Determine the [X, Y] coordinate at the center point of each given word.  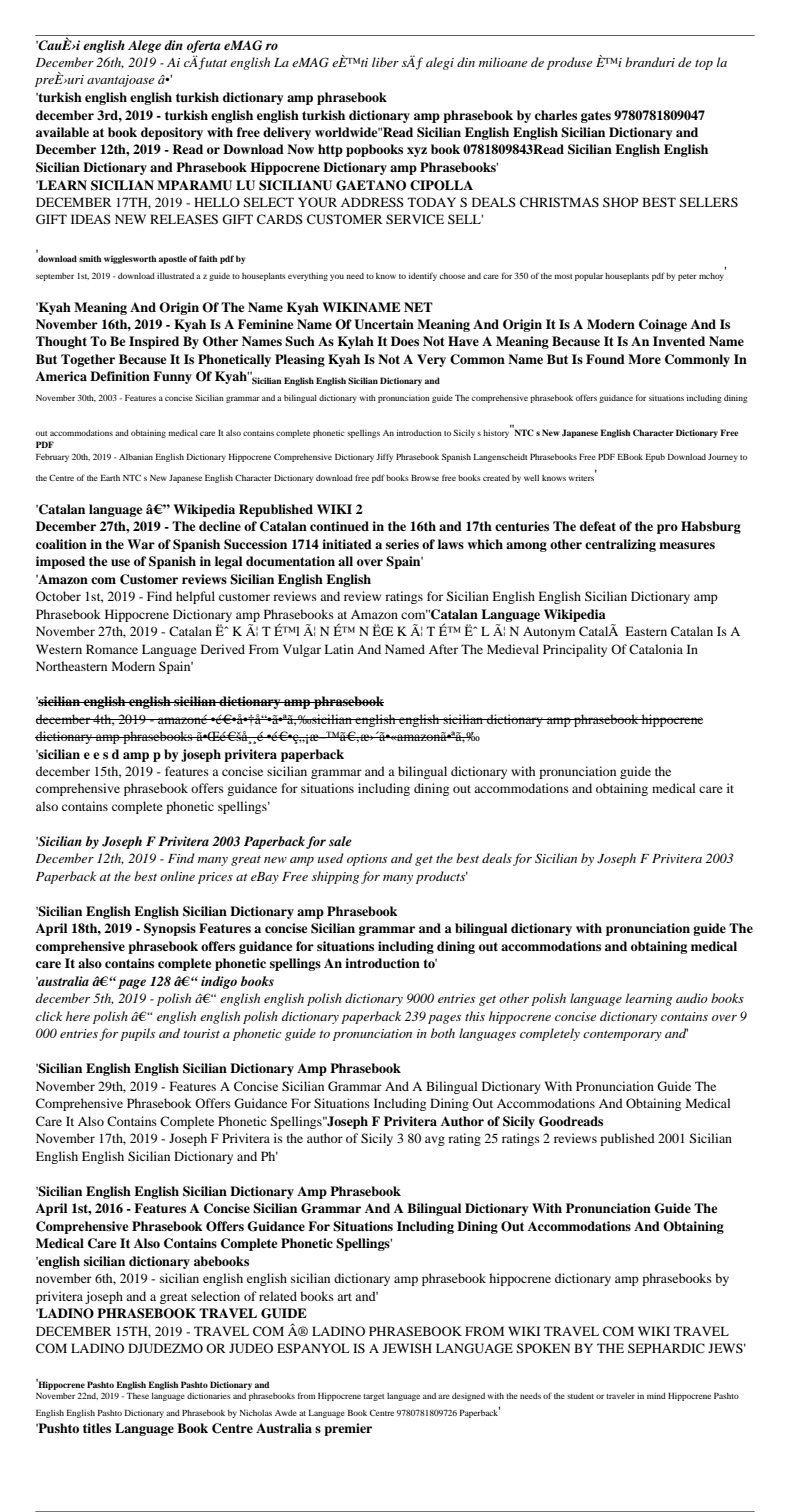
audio [692, 998]
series [402, 544]
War [141, 544]
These [137, 1396]
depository [172, 133]
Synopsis [170, 929]
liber [385, 62]
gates [596, 117]
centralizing [620, 545]
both [443, 1033]
